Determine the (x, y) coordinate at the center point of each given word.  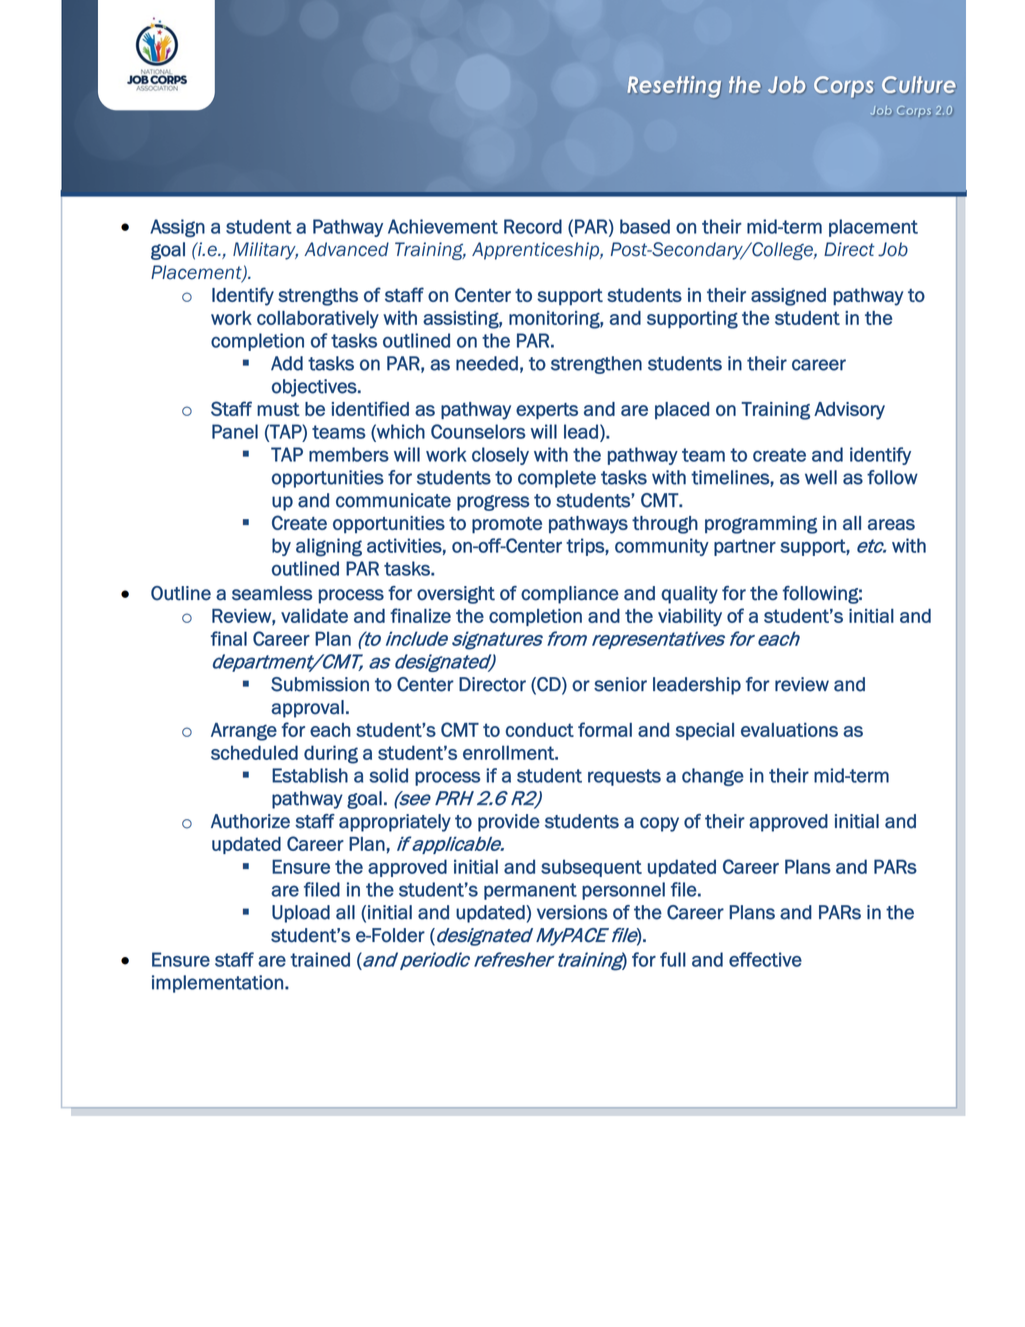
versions (572, 912)
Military (265, 251)
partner (745, 547)
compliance (570, 595)
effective (765, 959)
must (278, 409)
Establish (310, 775)
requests (624, 777)
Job (893, 249)
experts (547, 411)
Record (533, 226)
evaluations (789, 730)
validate (314, 616)
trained (320, 959)
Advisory (849, 411)
